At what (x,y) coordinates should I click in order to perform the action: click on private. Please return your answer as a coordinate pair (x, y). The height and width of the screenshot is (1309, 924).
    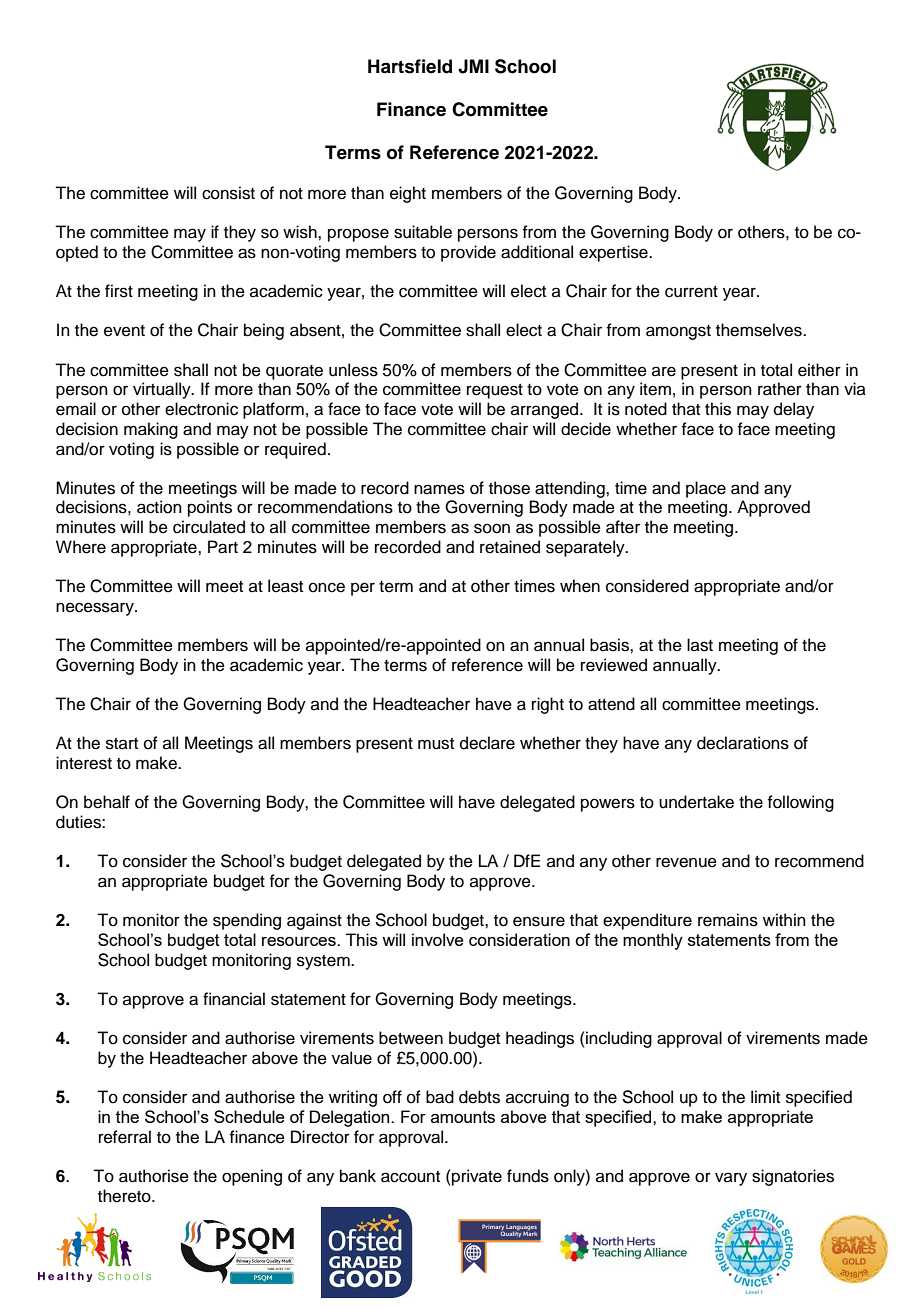
    Looking at the image, I should click on (476, 1177).
